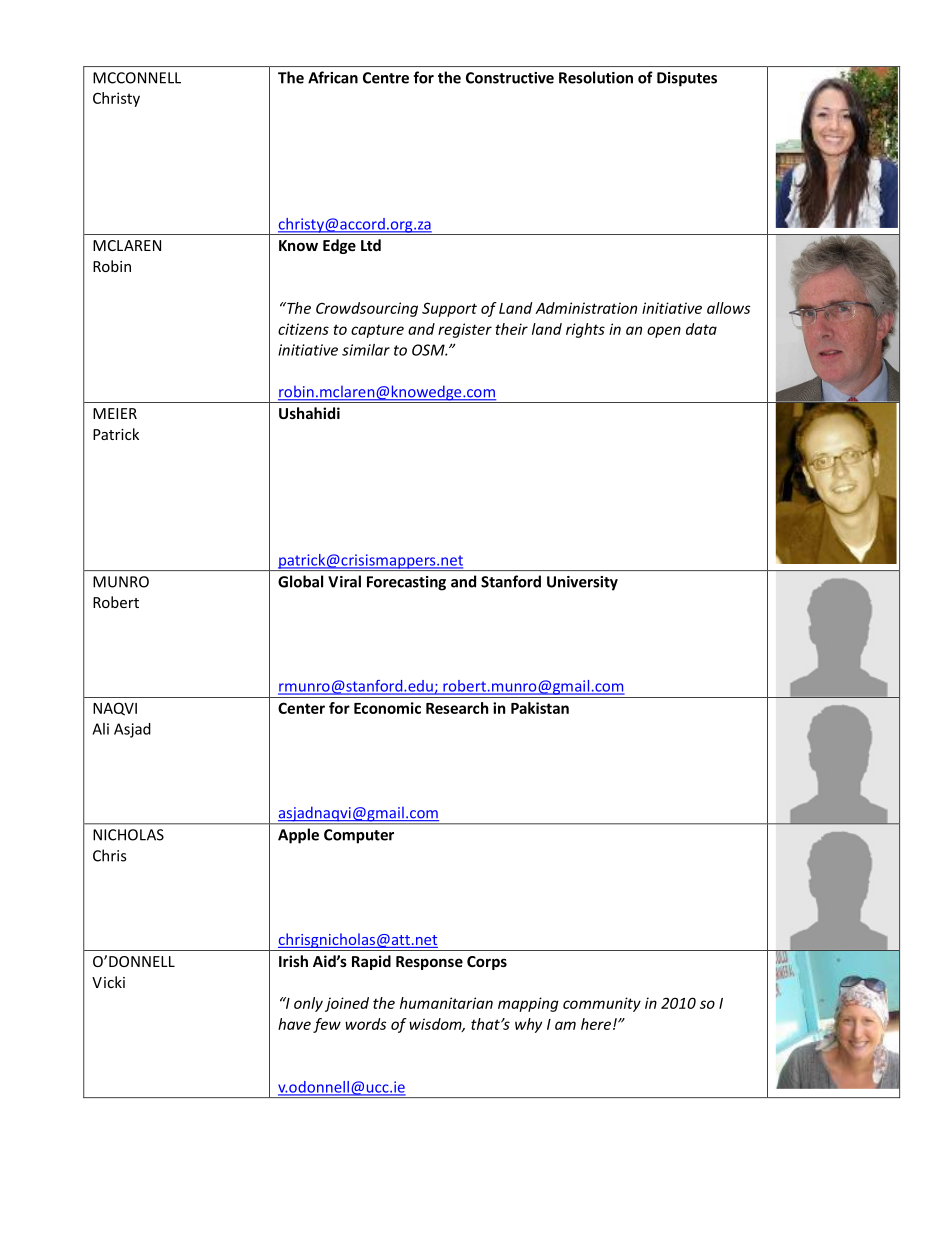 This image has width=952, height=1233. Describe the element at coordinates (582, 583) in the image. I see `University` at that location.
